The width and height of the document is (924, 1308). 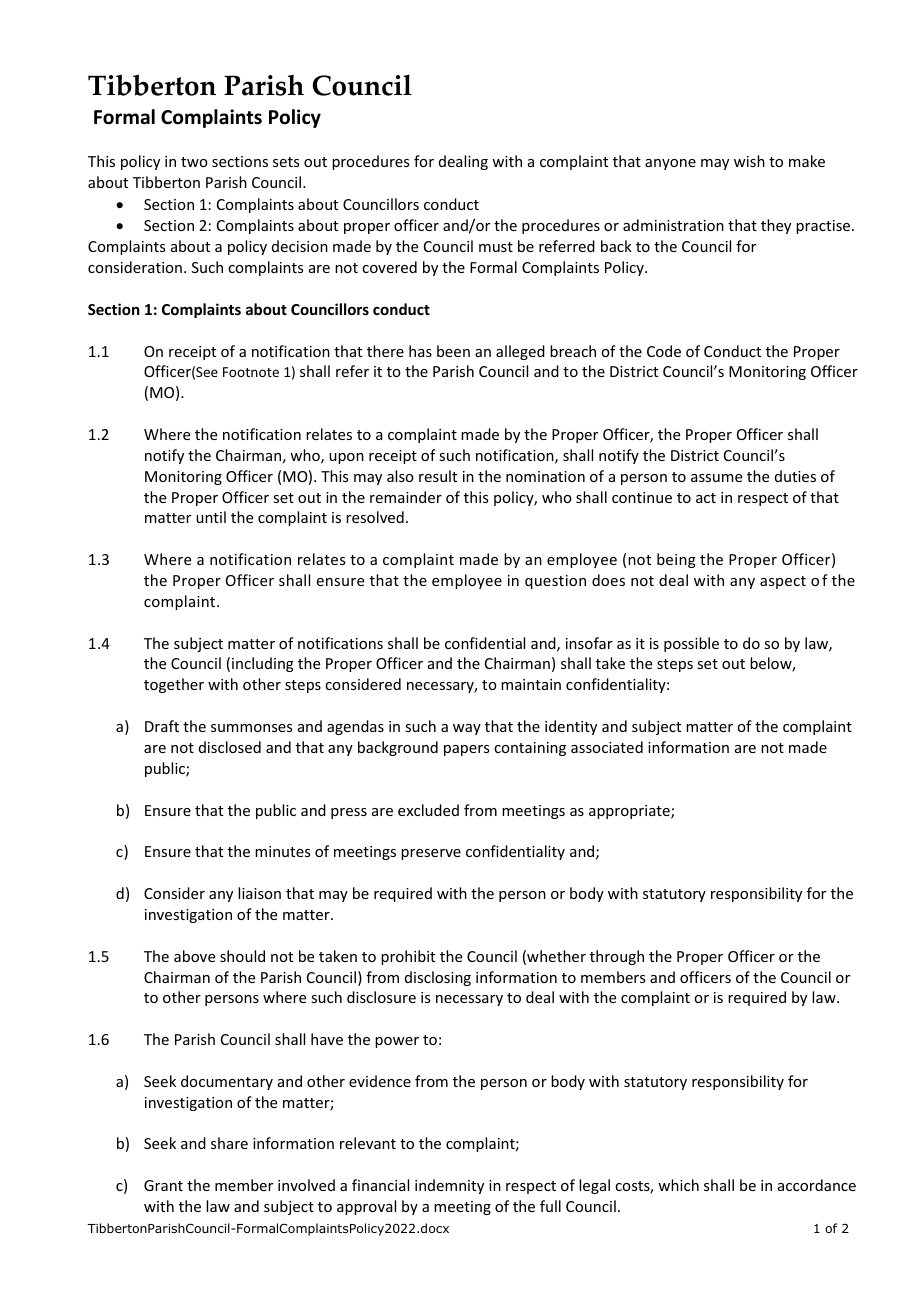 I want to click on including, so click(x=263, y=664).
